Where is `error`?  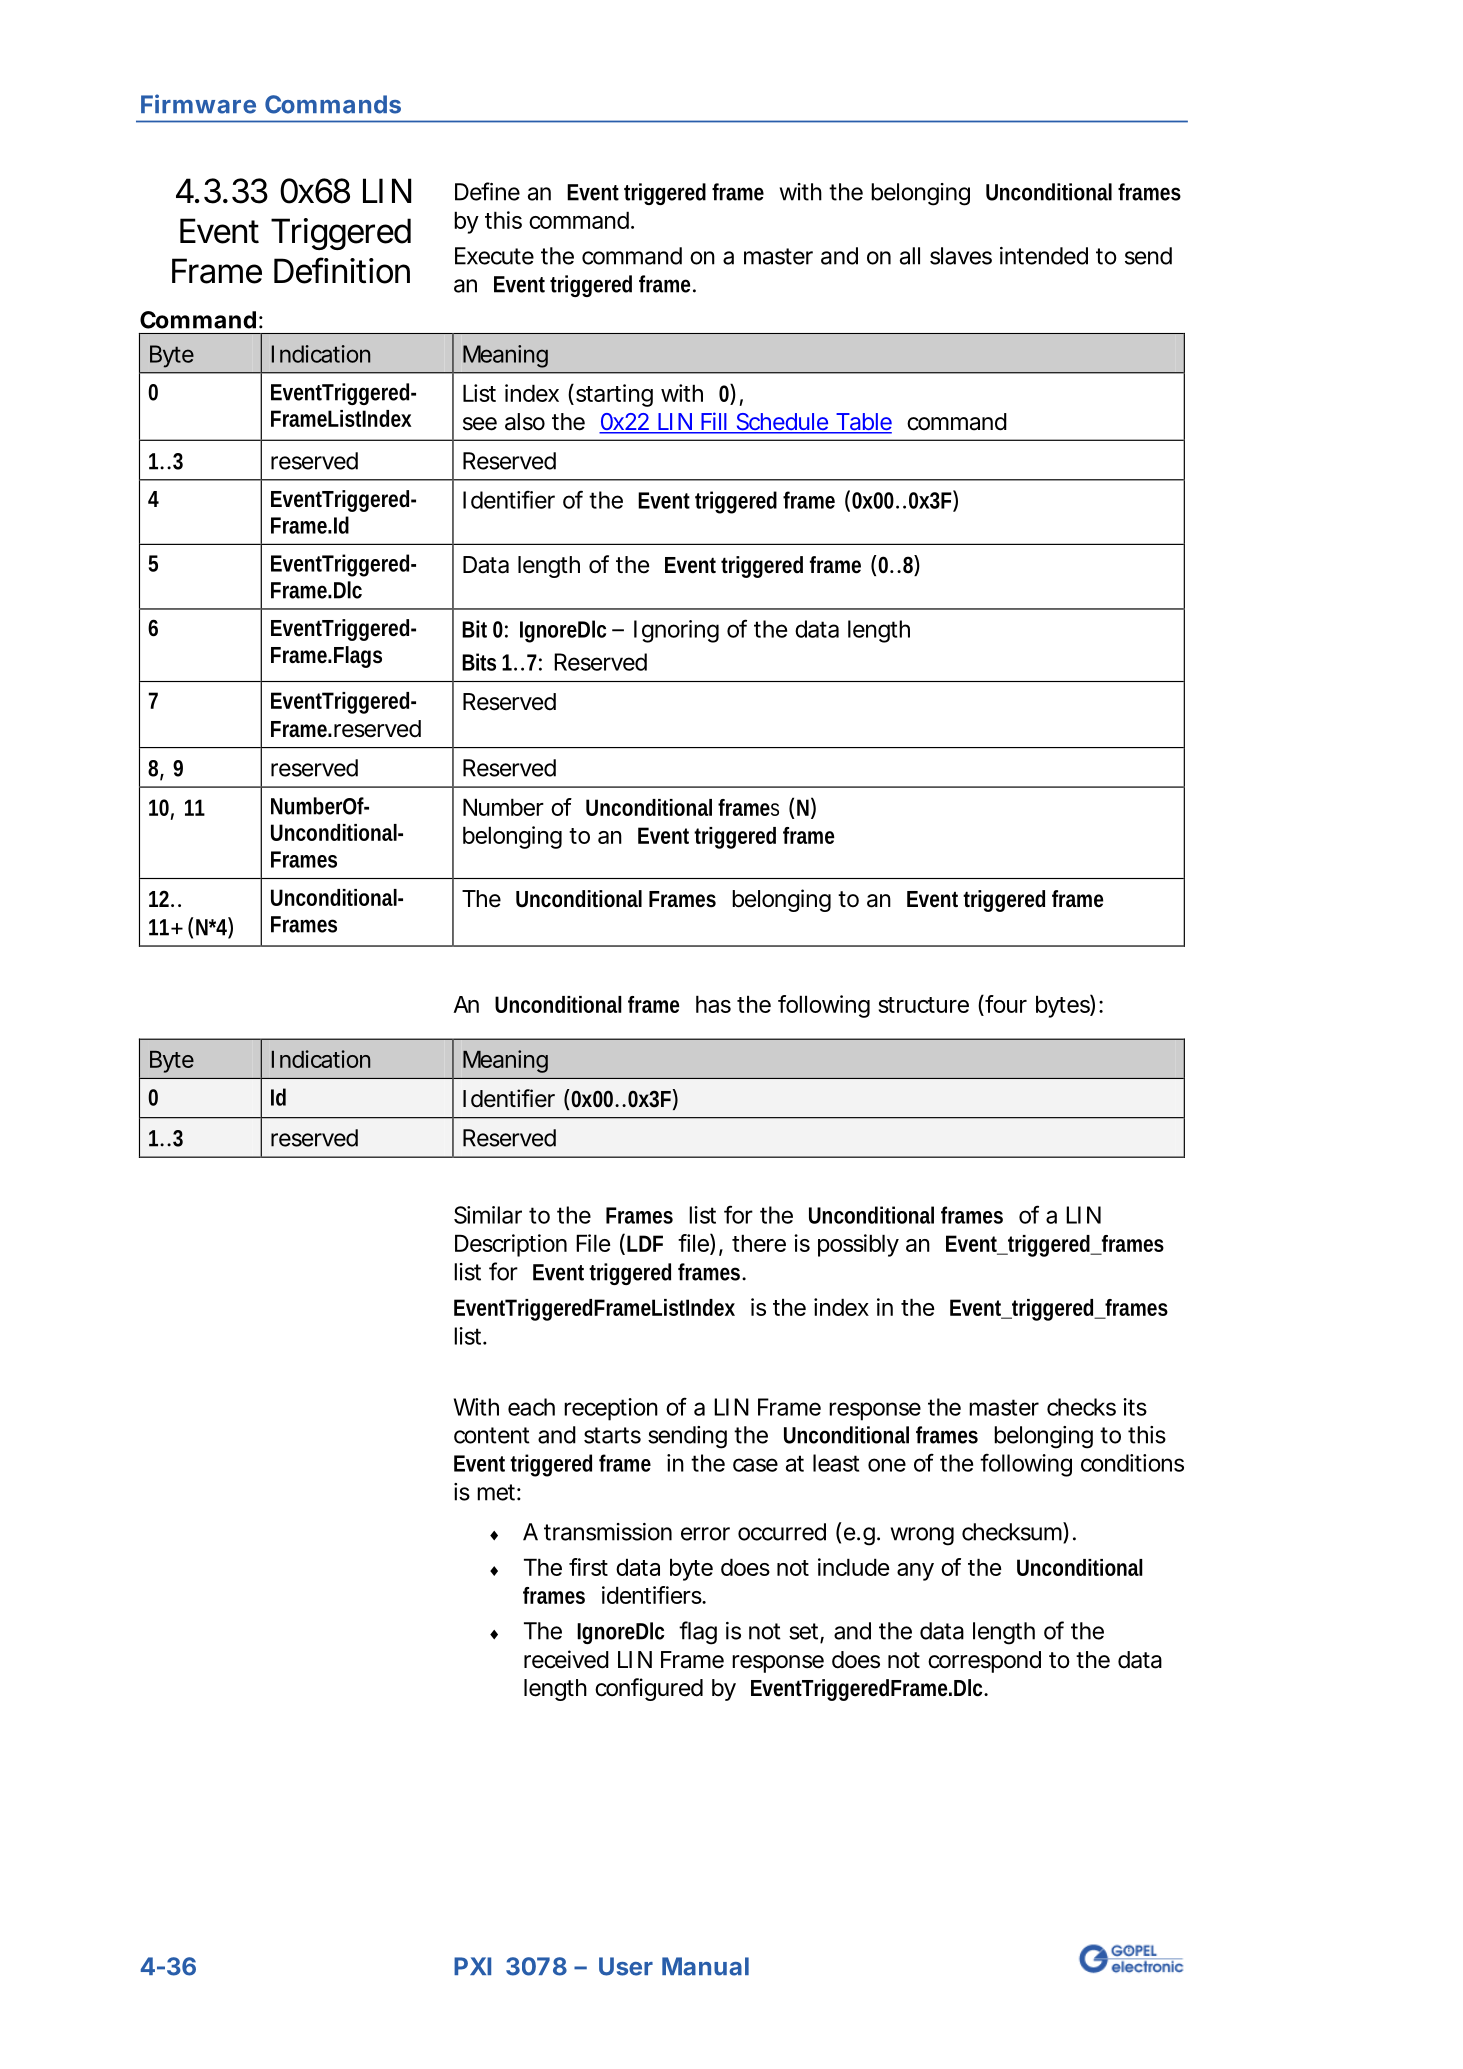
error is located at coordinates (705, 1534).
